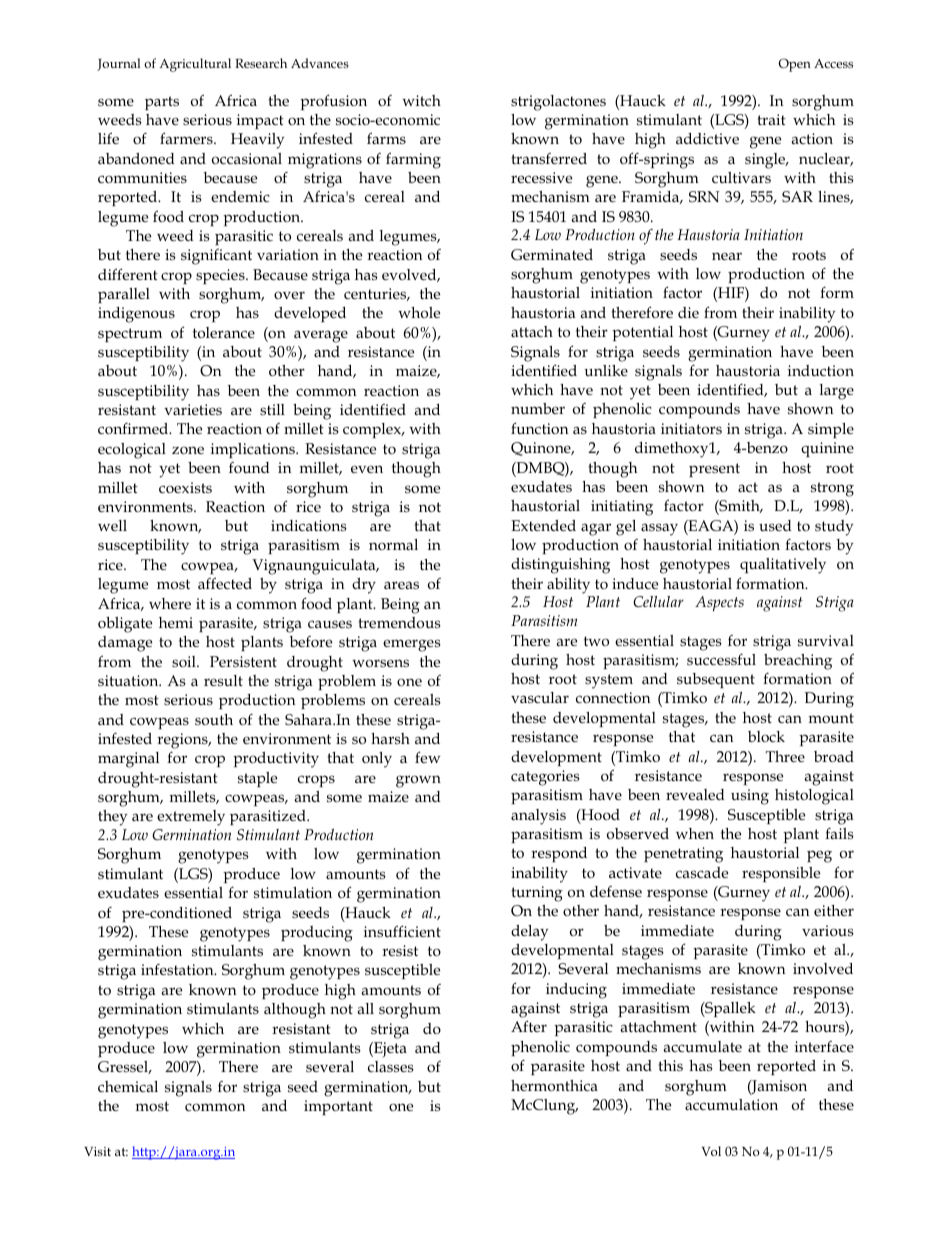 This screenshot has height=1233, width=952. Describe the element at coordinates (537, 894) in the screenshot. I see `turning` at that location.
